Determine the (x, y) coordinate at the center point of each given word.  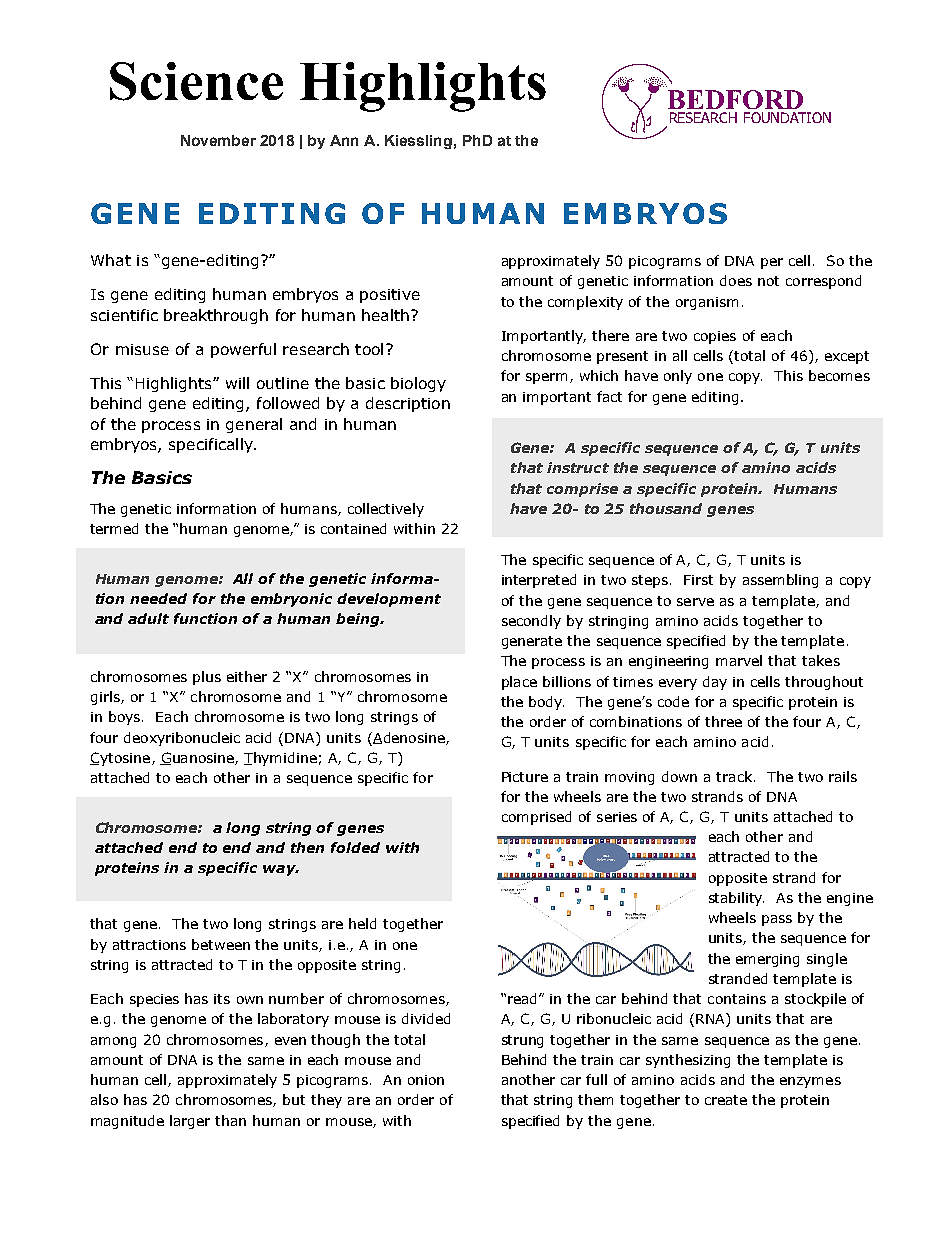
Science (196, 81)
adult (148, 618)
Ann (344, 140)
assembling (780, 581)
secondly (531, 622)
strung (522, 1041)
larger (190, 1122)
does (736, 280)
